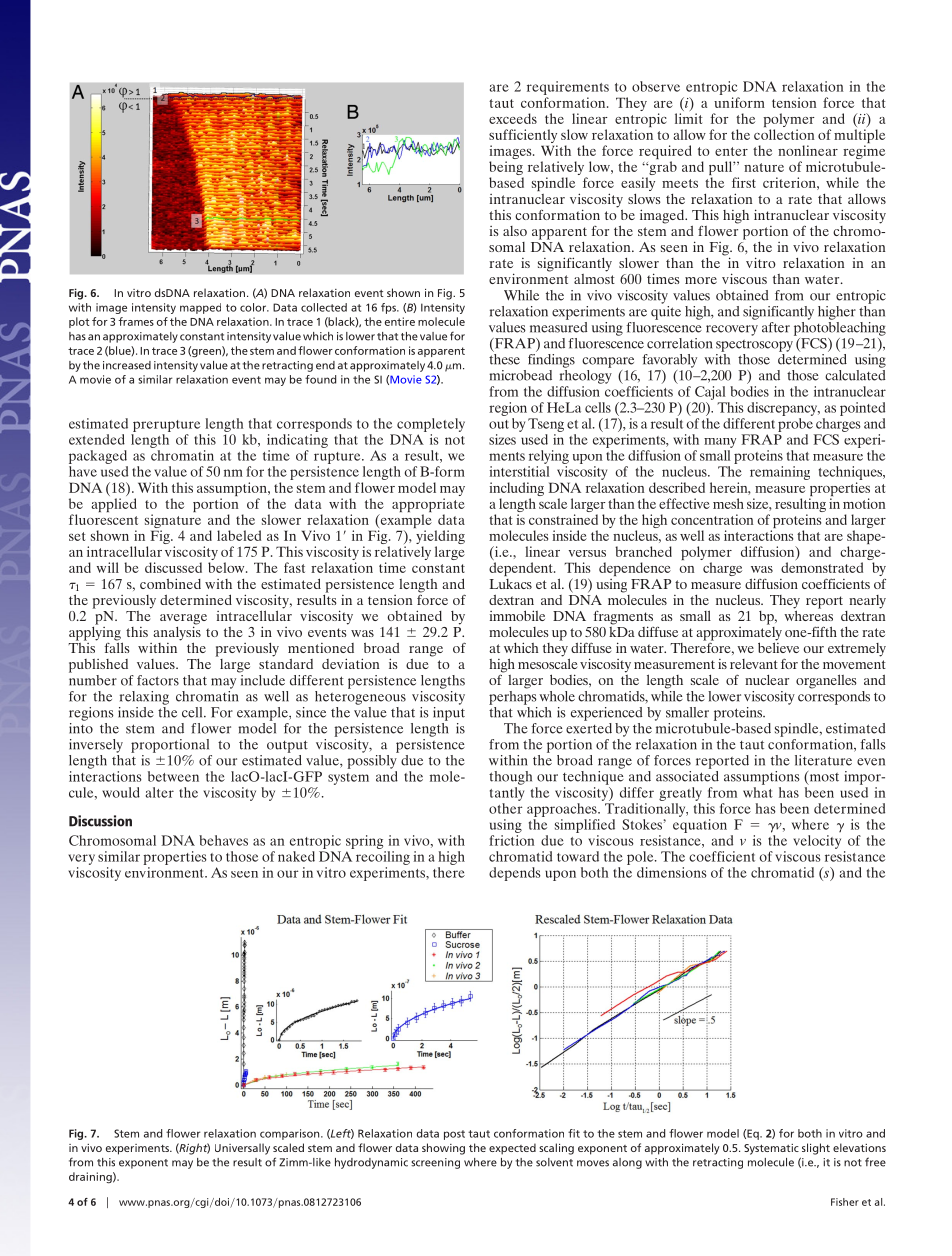  What do you see at coordinates (519, 471) in the screenshot?
I see `interstitial` at bounding box center [519, 471].
